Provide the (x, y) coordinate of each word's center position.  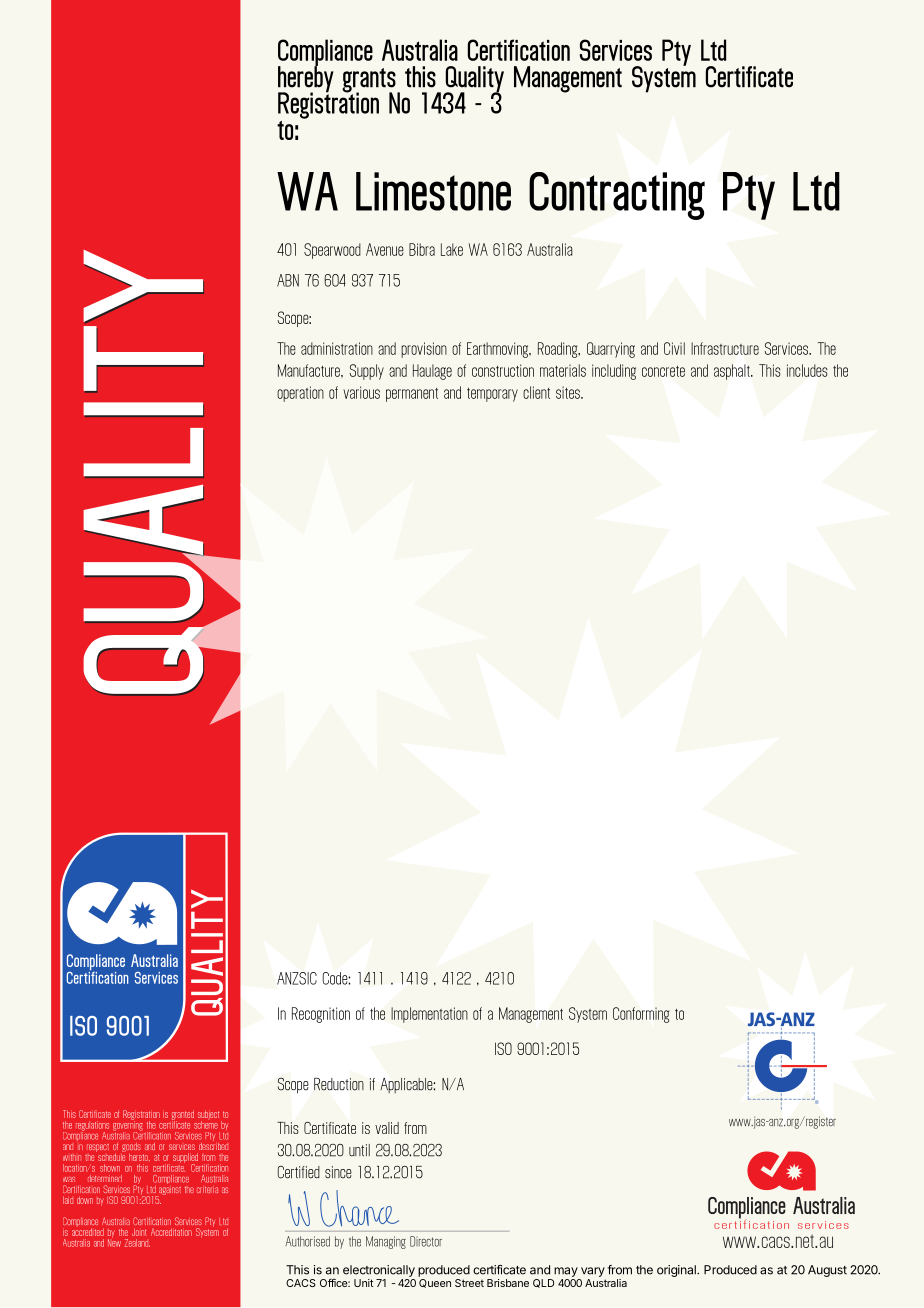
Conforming (641, 1015)
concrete (663, 371)
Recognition (321, 1015)
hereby (306, 79)
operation (300, 394)
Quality (474, 80)
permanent (412, 395)
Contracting (617, 196)
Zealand (137, 1243)
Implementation (429, 1015)
